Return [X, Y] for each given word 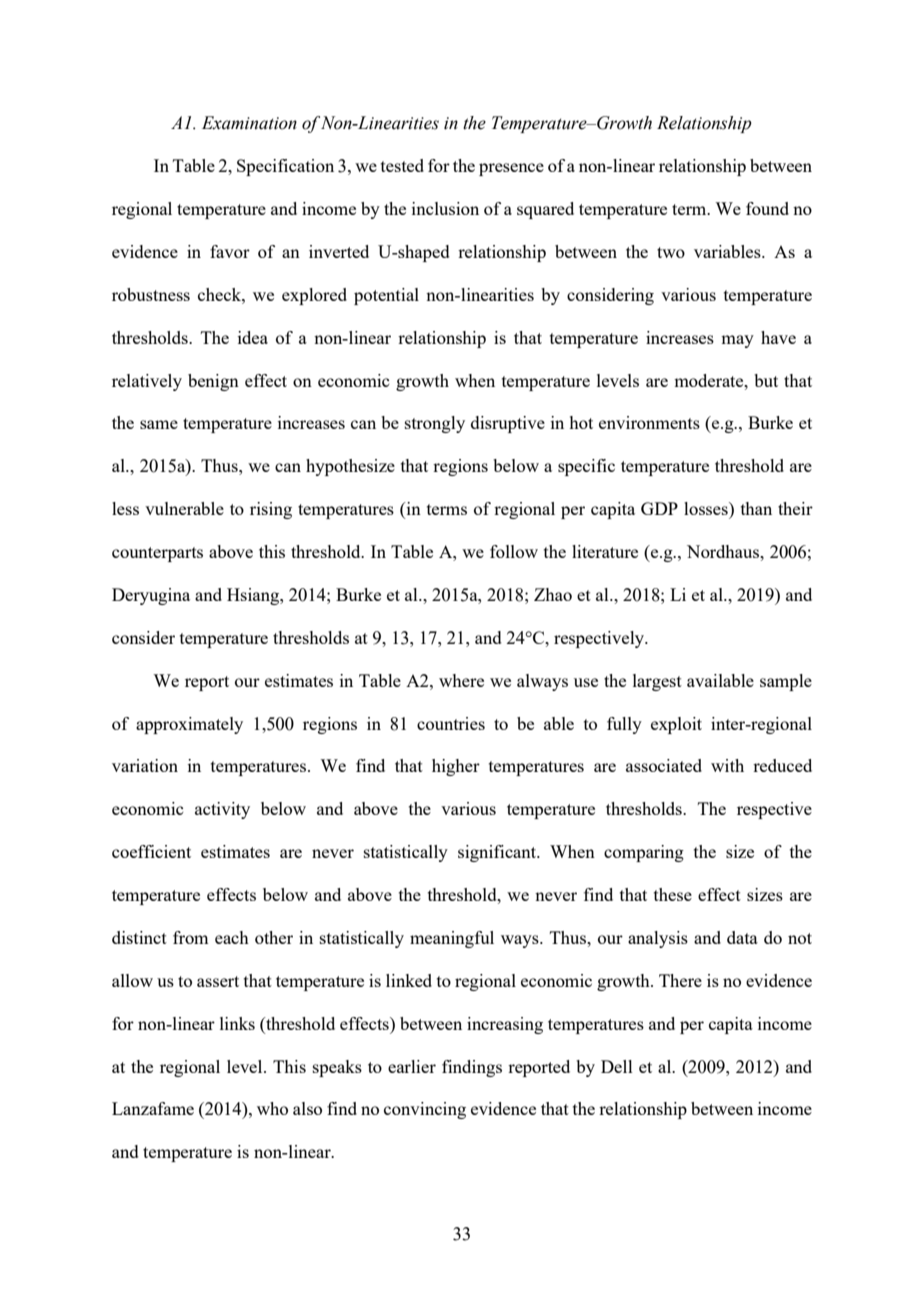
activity [222, 810]
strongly [435, 424]
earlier [412, 1066]
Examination [249, 123]
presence [511, 169]
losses [707, 508]
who [272, 1108]
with [727, 765]
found [767, 208]
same [159, 424]
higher [456, 767]
